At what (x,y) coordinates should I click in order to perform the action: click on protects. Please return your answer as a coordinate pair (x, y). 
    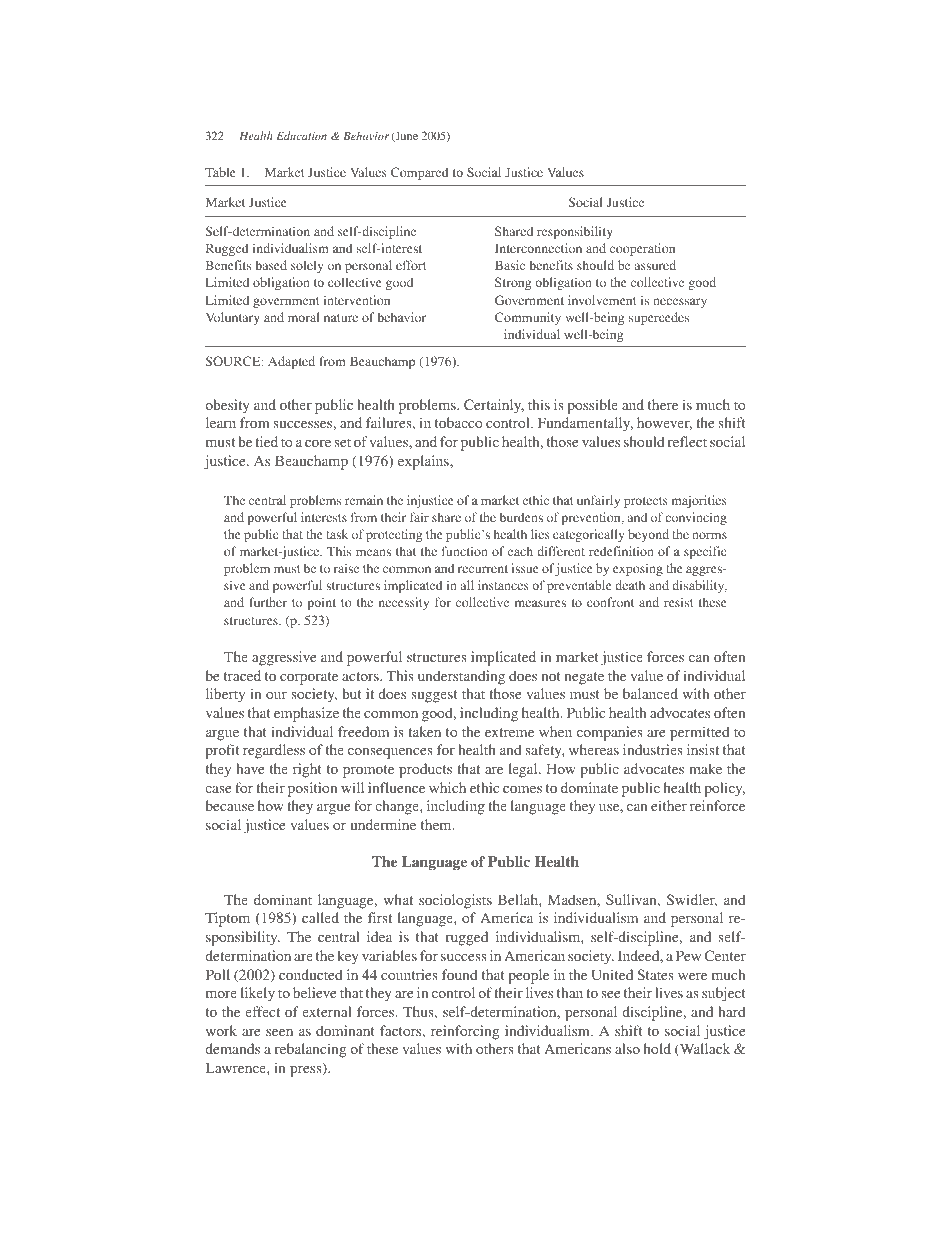
    Looking at the image, I should click on (646, 502).
